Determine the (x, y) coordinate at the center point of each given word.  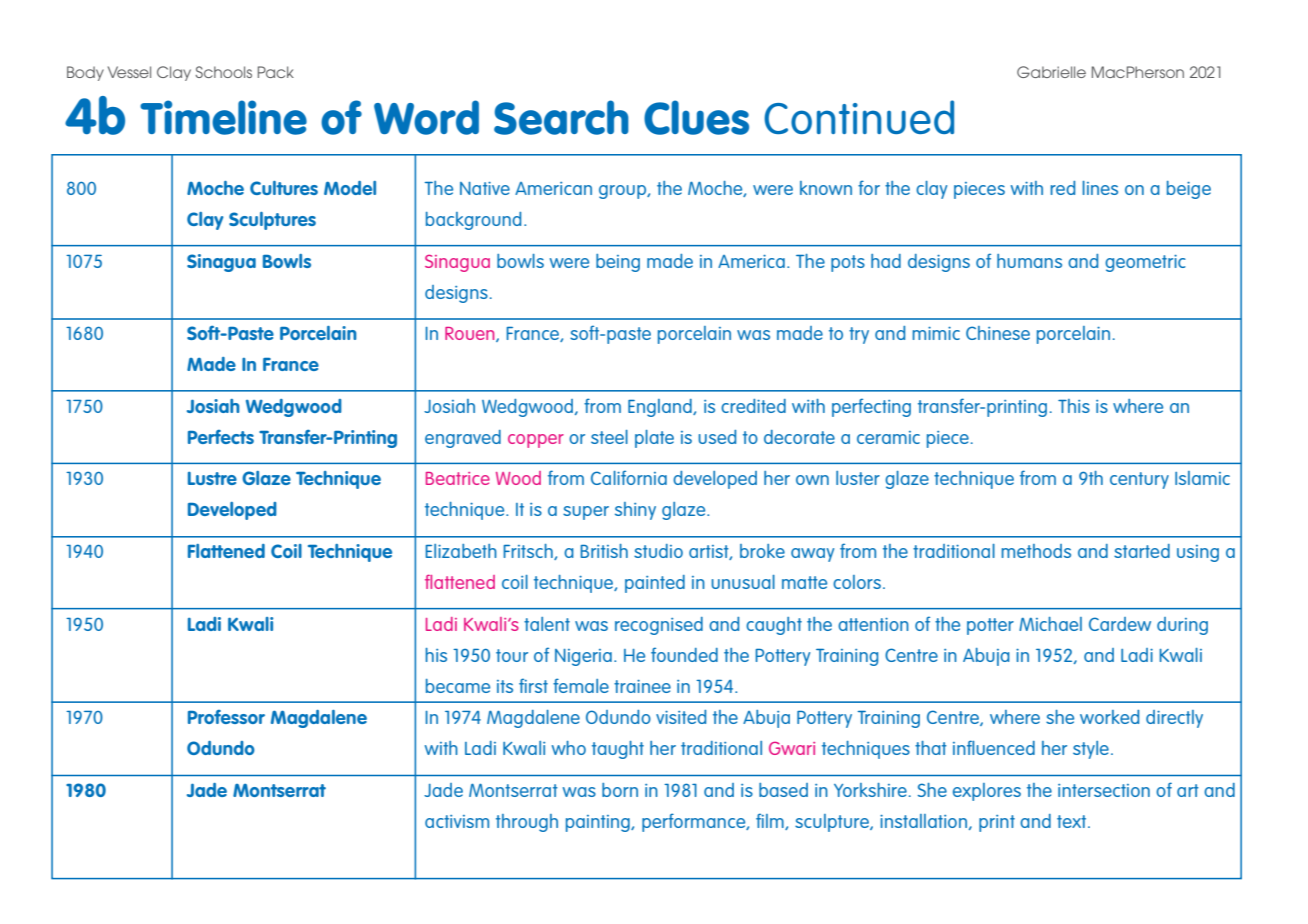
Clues (696, 117)
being (618, 263)
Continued (859, 117)
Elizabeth (461, 551)
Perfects (221, 437)
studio (658, 551)
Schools (223, 72)
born (620, 790)
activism (457, 821)
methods (1036, 551)
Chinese (998, 333)
